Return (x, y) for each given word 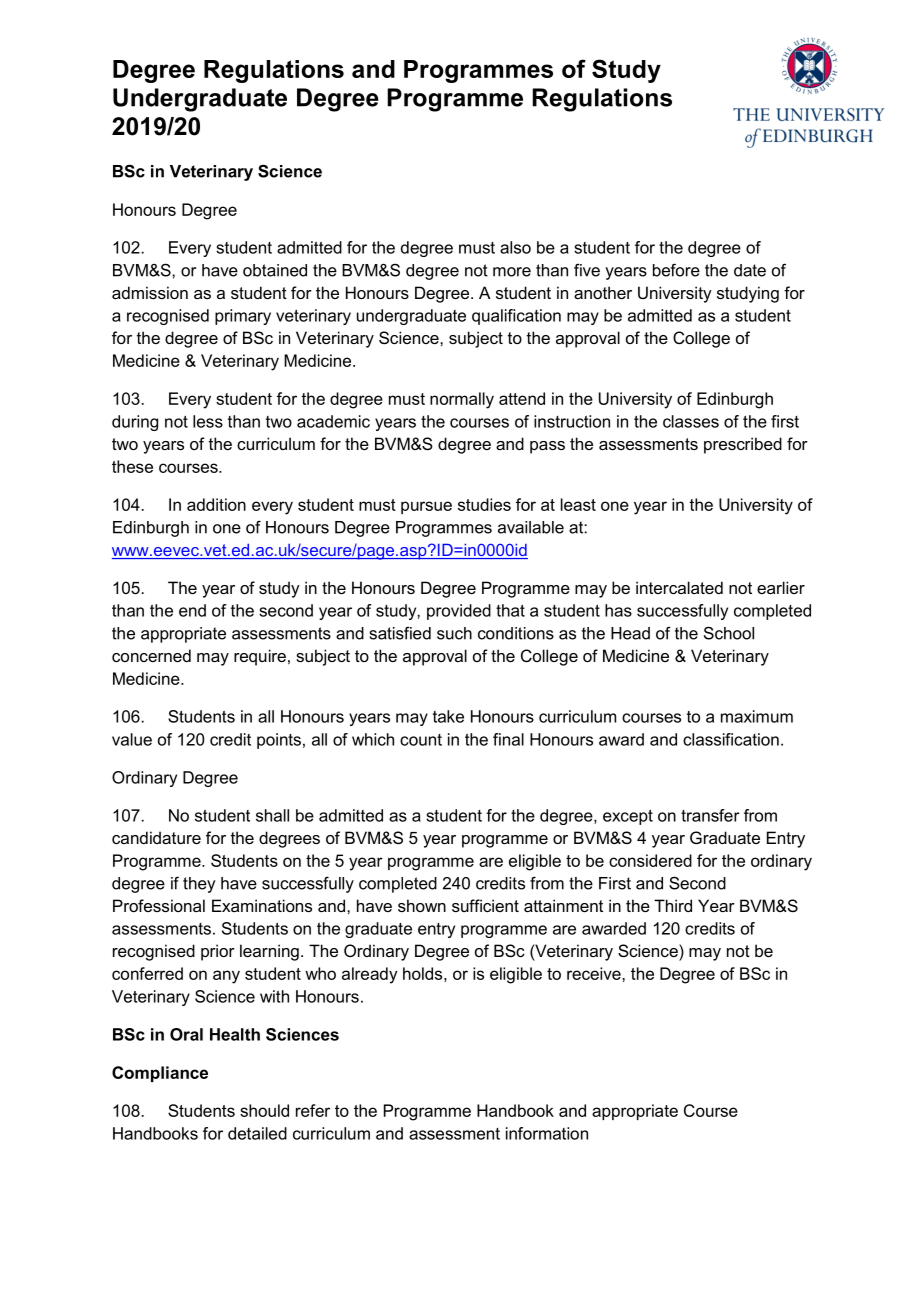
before (676, 270)
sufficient (485, 905)
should (264, 1110)
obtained (275, 270)
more (512, 272)
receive (595, 973)
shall (272, 815)
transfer (710, 815)
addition (216, 504)
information (547, 1133)
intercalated (679, 587)
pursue (426, 507)
